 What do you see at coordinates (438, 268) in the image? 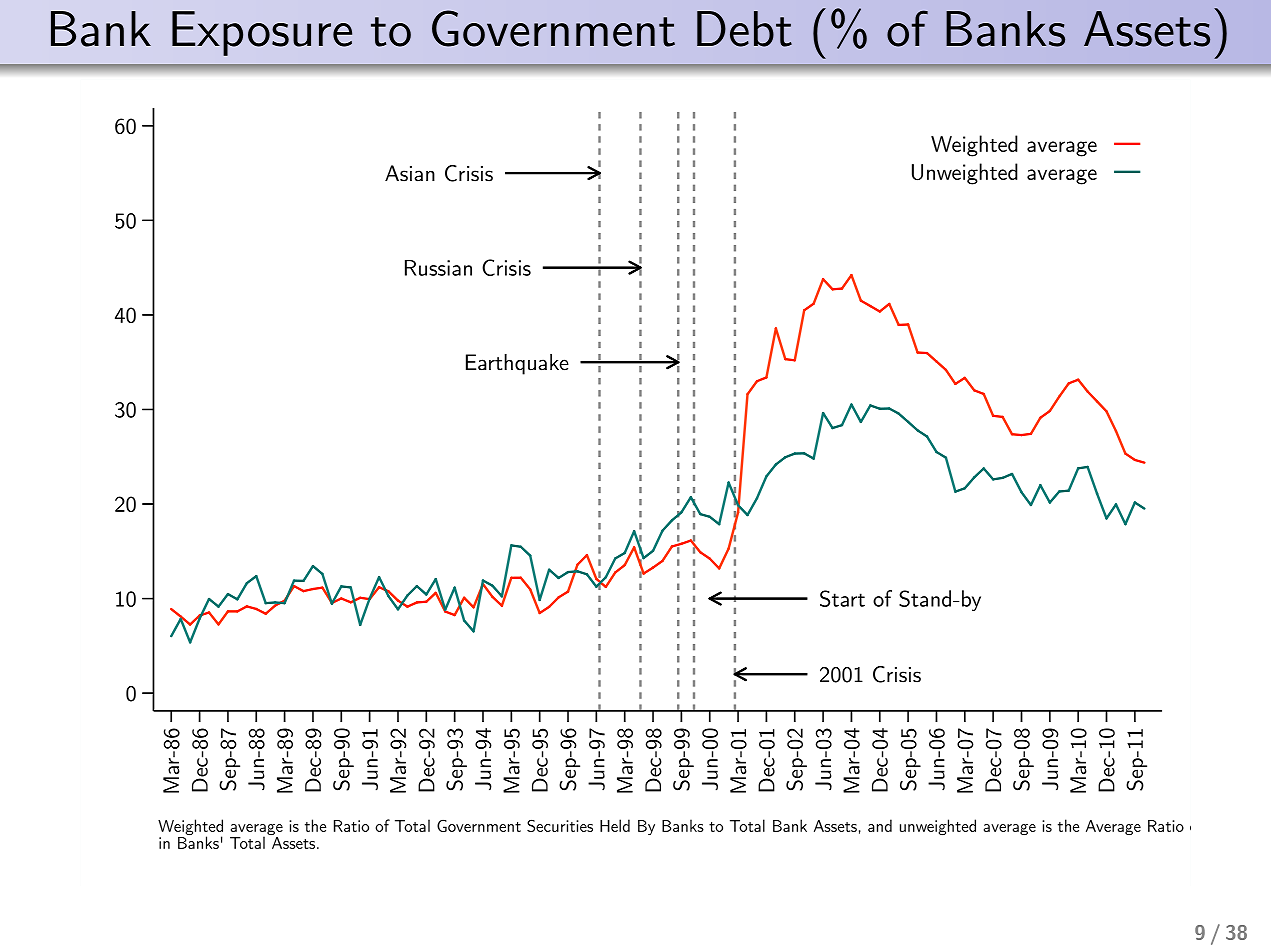
I see `Russian` at bounding box center [438, 268].
